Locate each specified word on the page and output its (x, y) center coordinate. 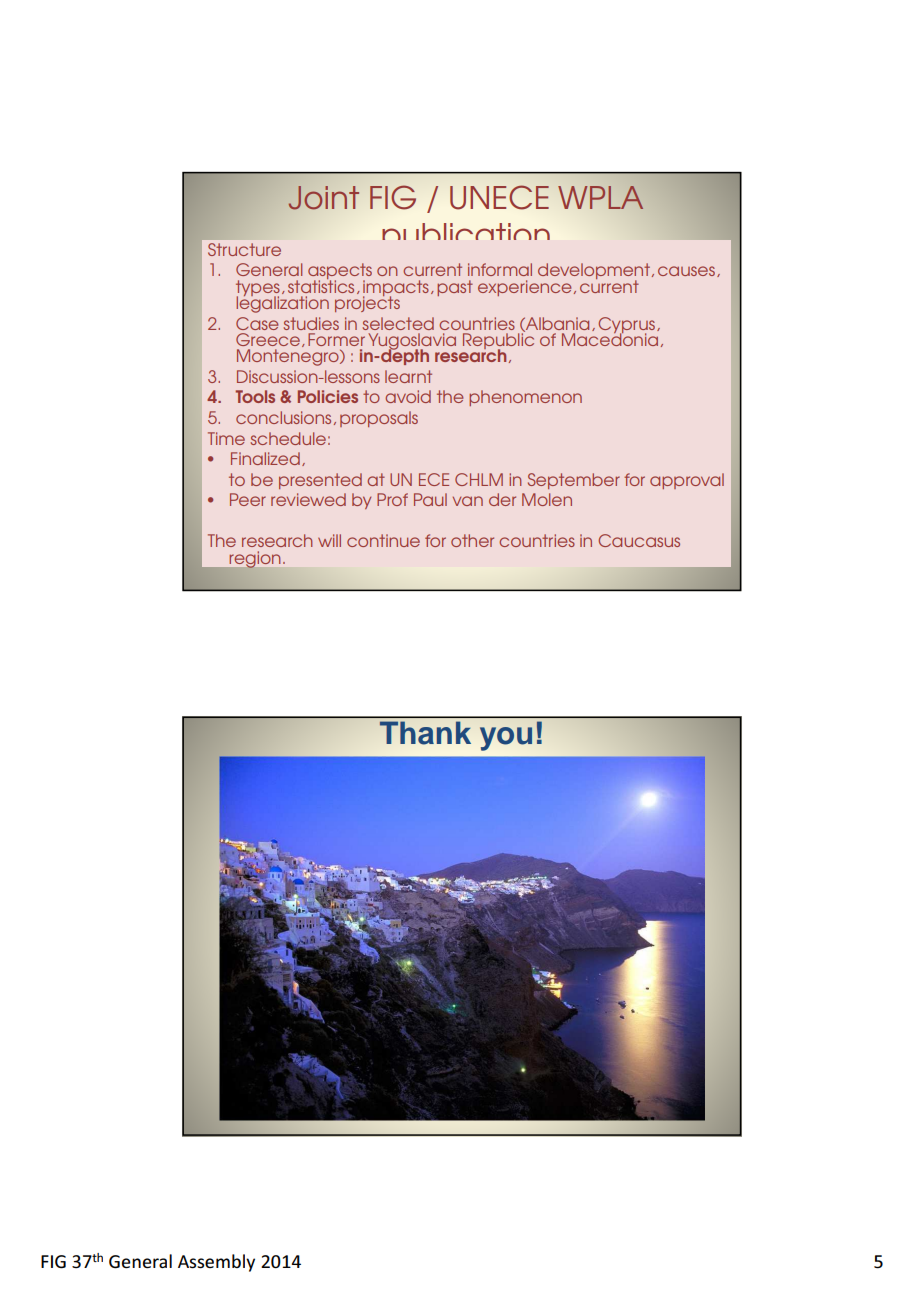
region (255, 560)
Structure (244, 249)
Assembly (216, 1263)
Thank (425, 733)
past (455, 288)
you (506, 739)
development (594, 272)
